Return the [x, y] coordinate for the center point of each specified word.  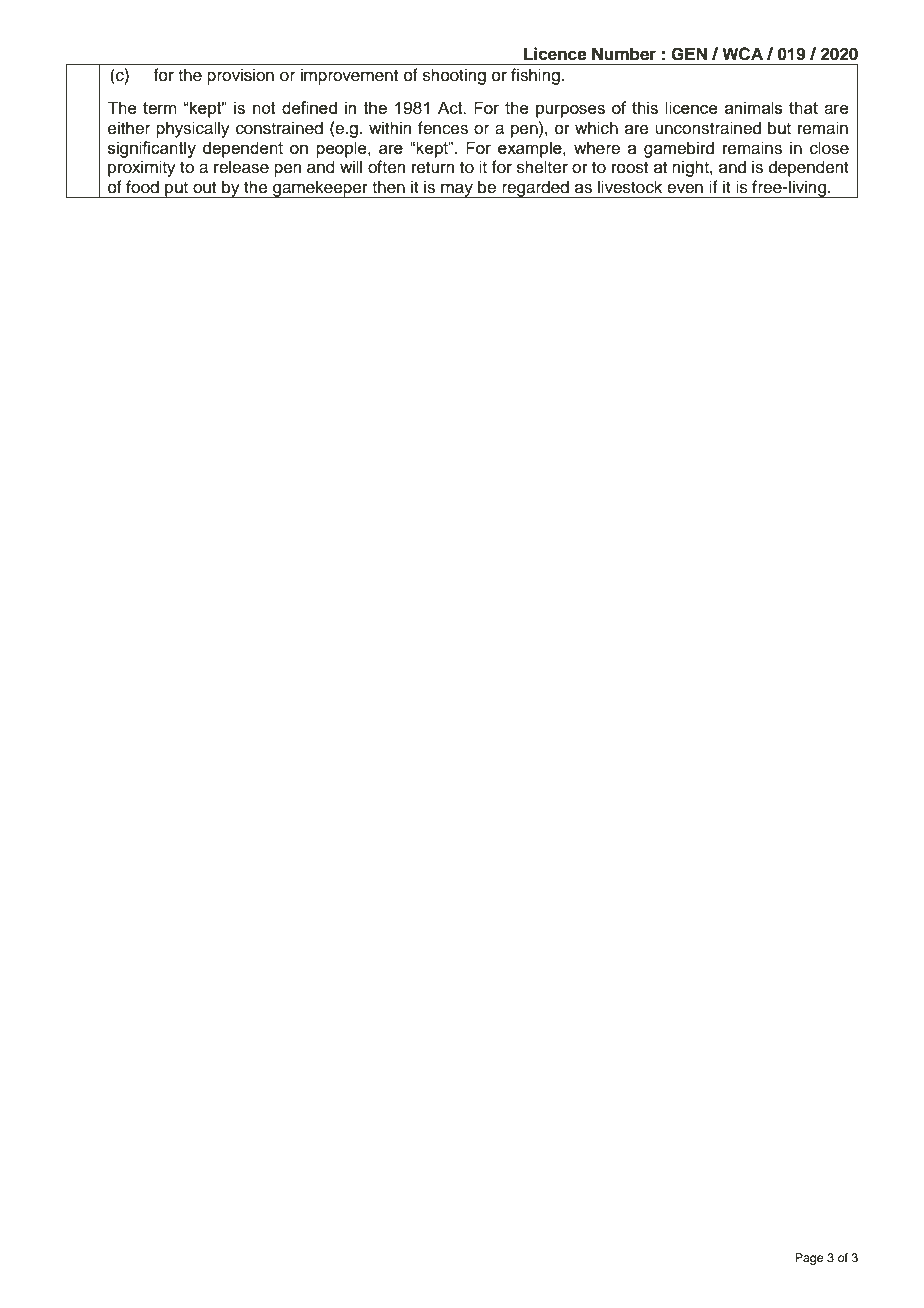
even [685, 188]
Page [809, 1259]
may [457, 190]
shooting [454, 76]
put [176, 190]
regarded [535, 189]
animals [754, 107]
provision [240, 76]
